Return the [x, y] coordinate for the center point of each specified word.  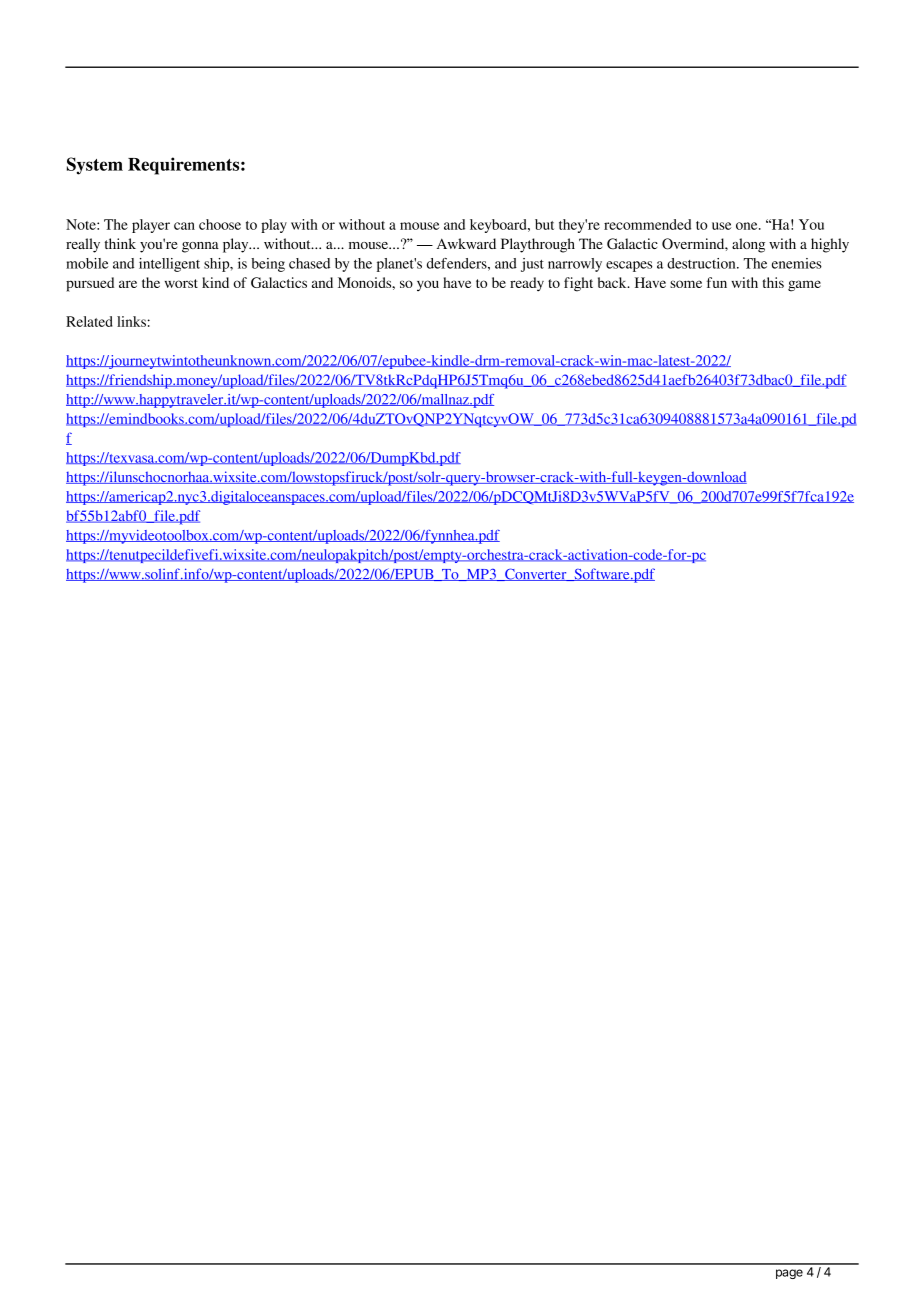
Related [89, 321]
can [184, 226]
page [789, 1274]
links [131, 321]
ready [527, 284]
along [748, 245]
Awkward [466, 243]
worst [181, 283]
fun [717, 282]
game [804, 286]
